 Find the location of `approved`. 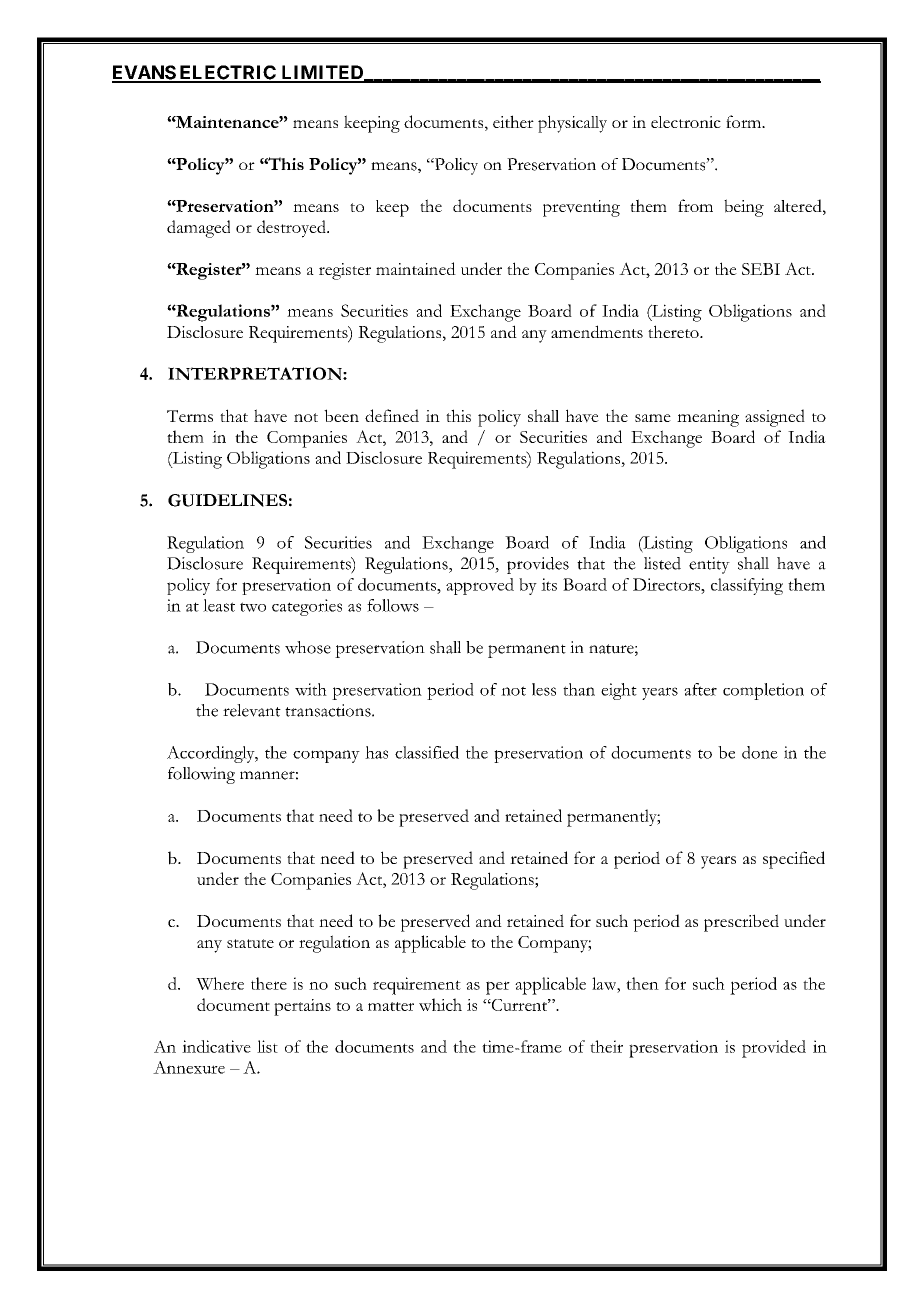

approved is located at coordinates (480, 586).
